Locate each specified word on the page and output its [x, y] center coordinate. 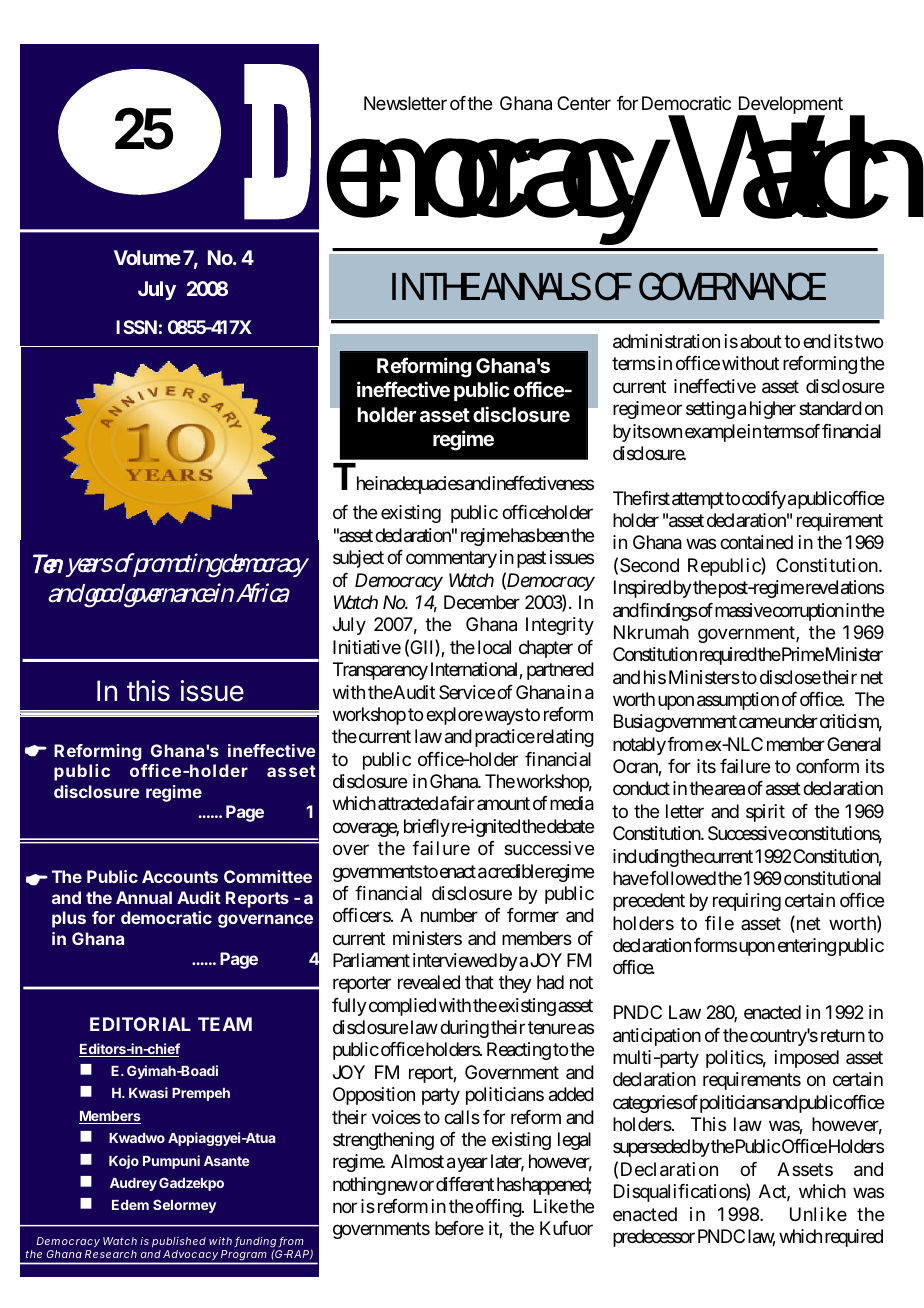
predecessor [654, 1238]
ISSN [136, 327]
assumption [738, 701]
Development [790, 106]
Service [467, 692]
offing [499, 1208]
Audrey [133, 1184]
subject [358, 559]
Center [584, 103]
